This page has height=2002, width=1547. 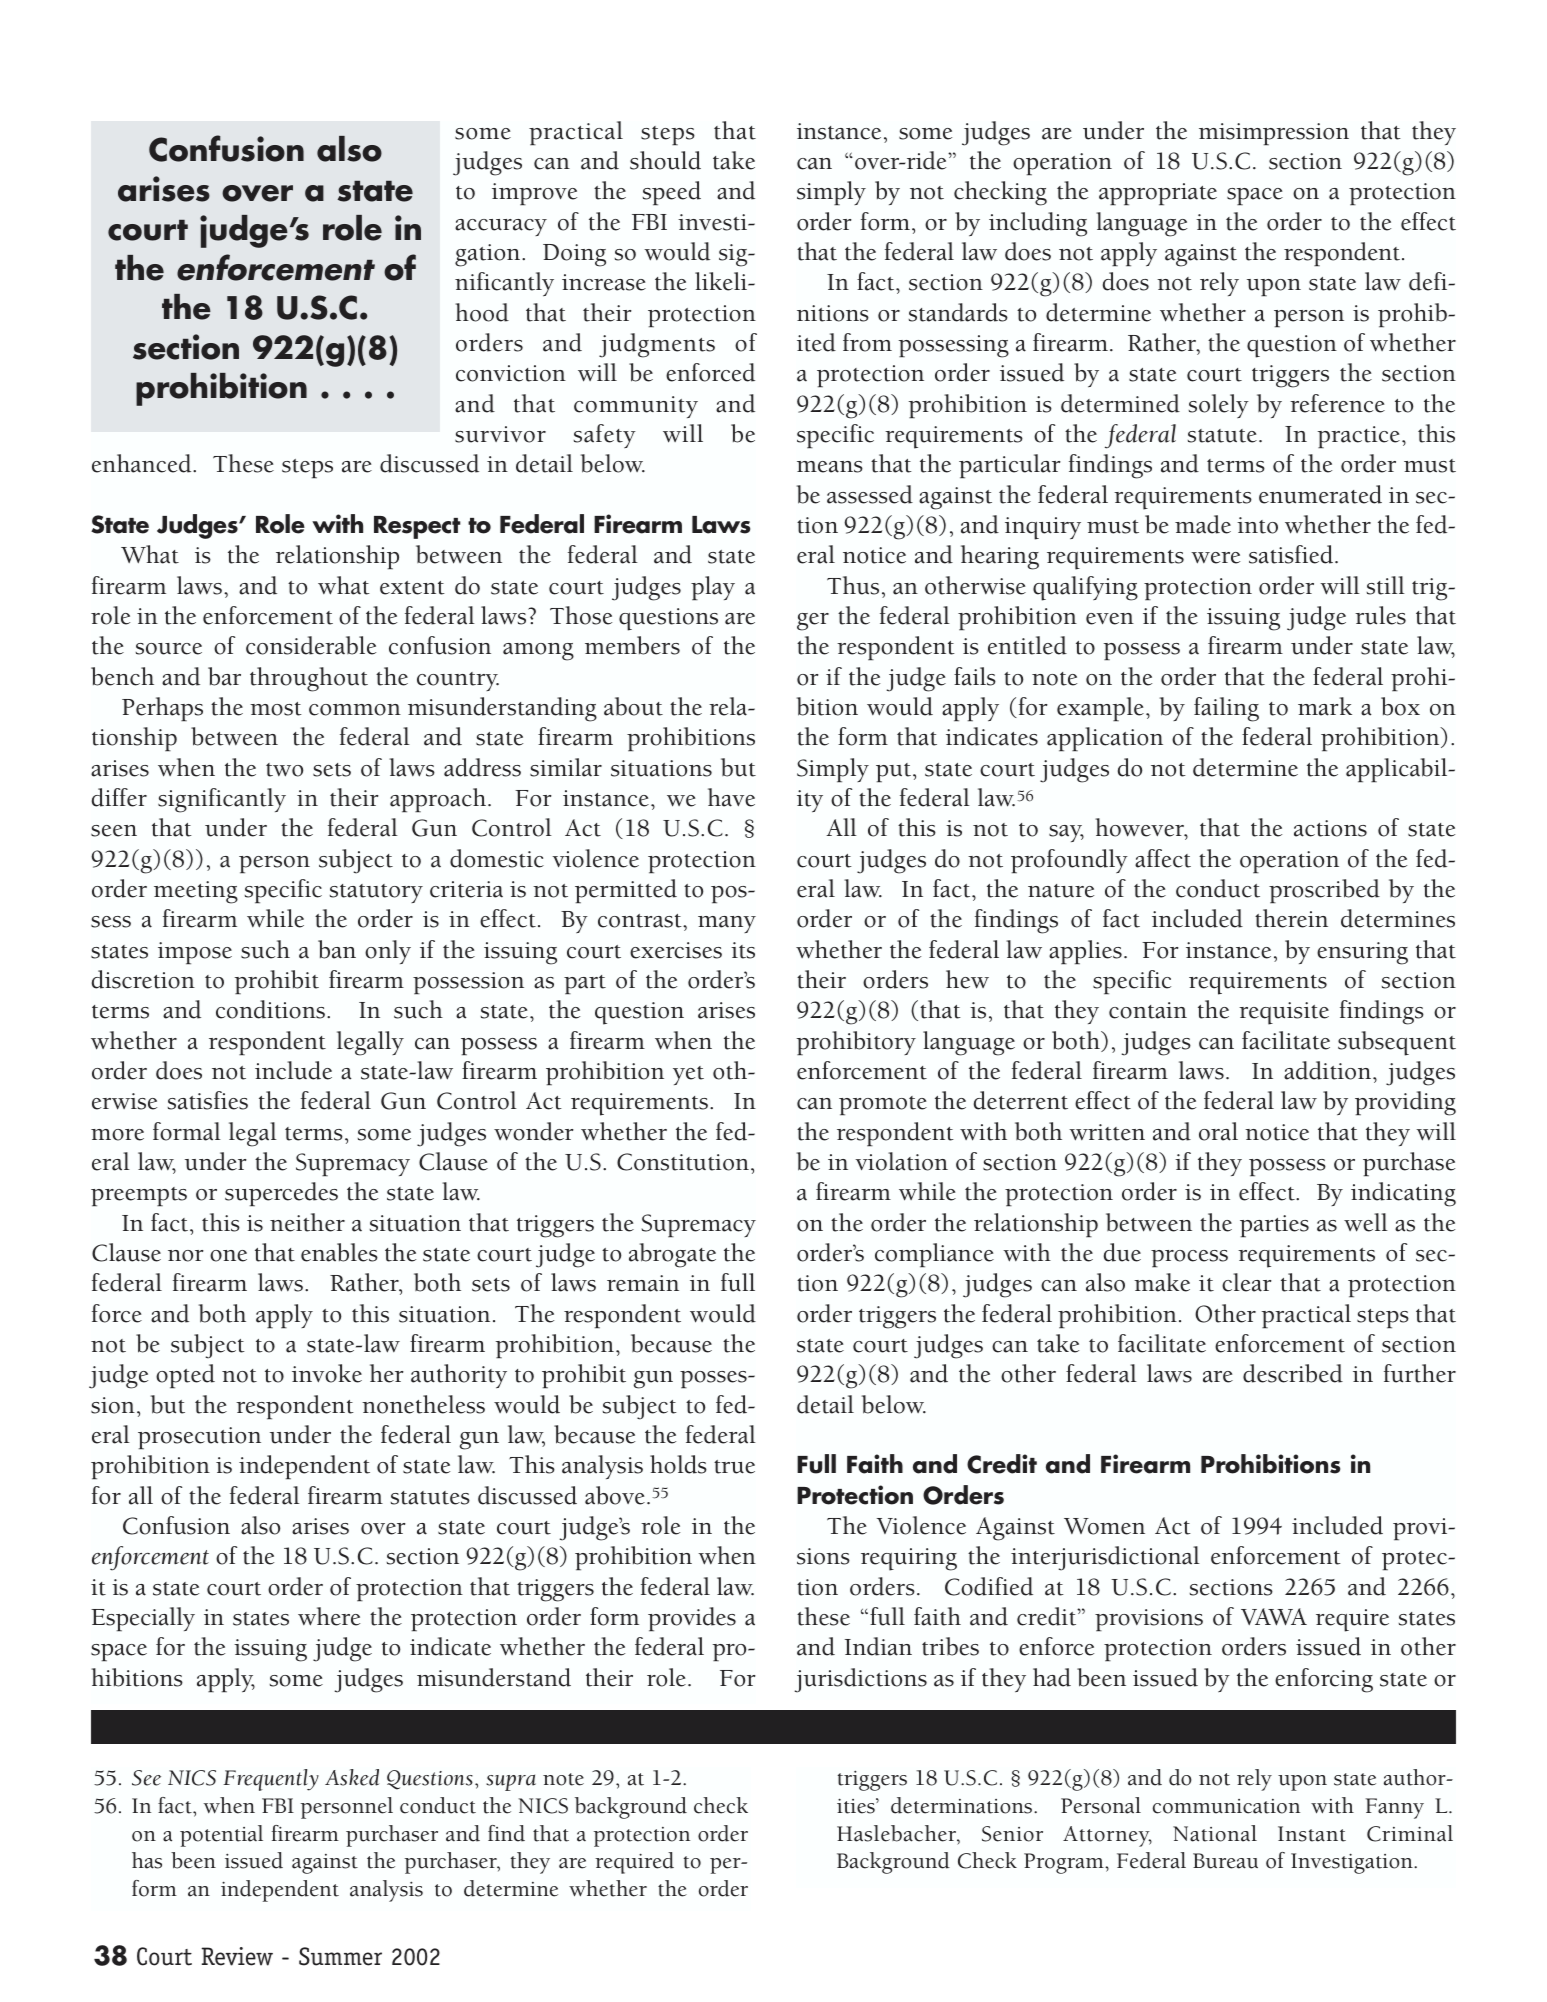 What do you see at coordinates (1158, 194) in the page?
I see `appropriate` at bounding box center [1158, 194].
